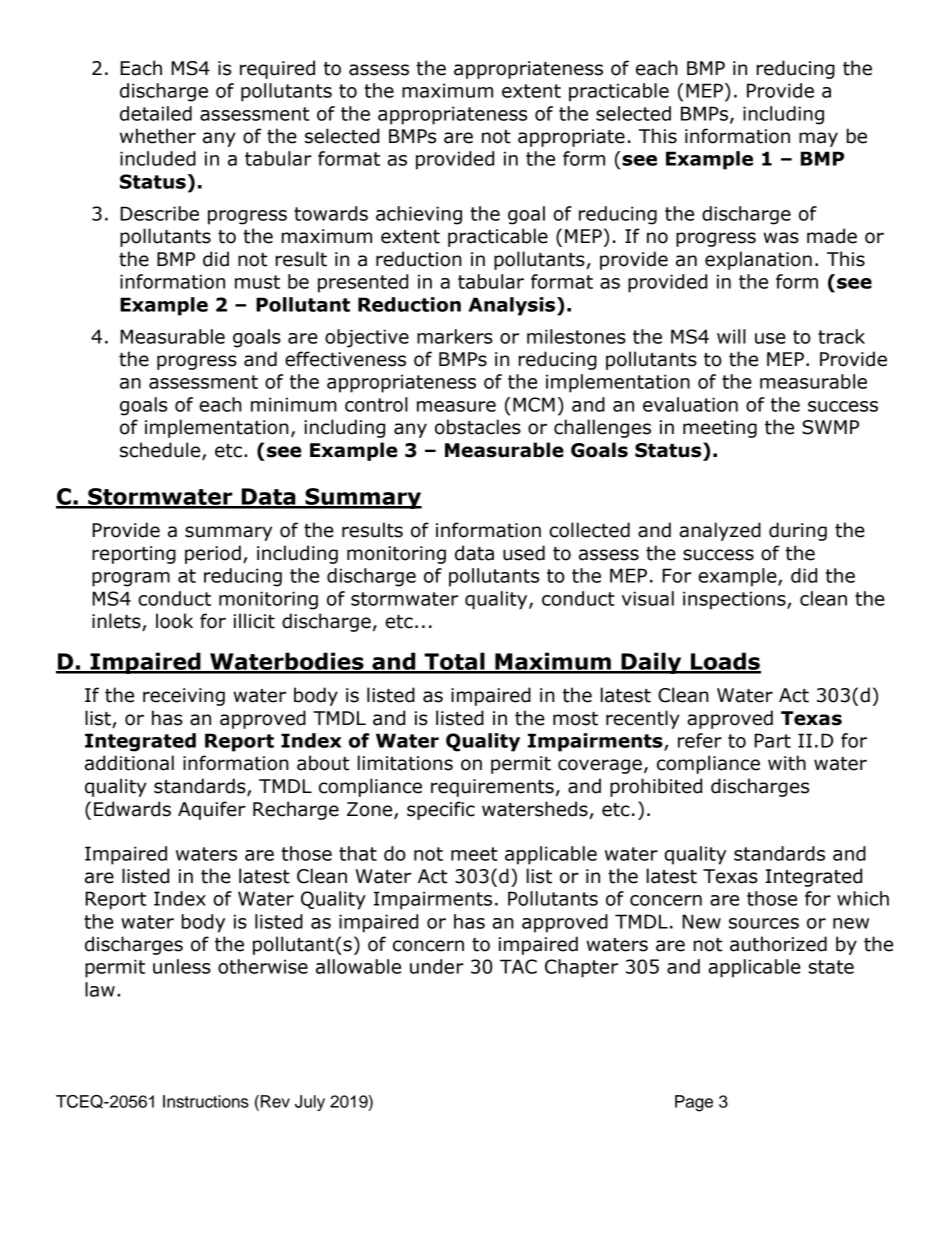 This screenshot has width=952, height=1233. I want to click on Instructions, so click(206, 1101).
